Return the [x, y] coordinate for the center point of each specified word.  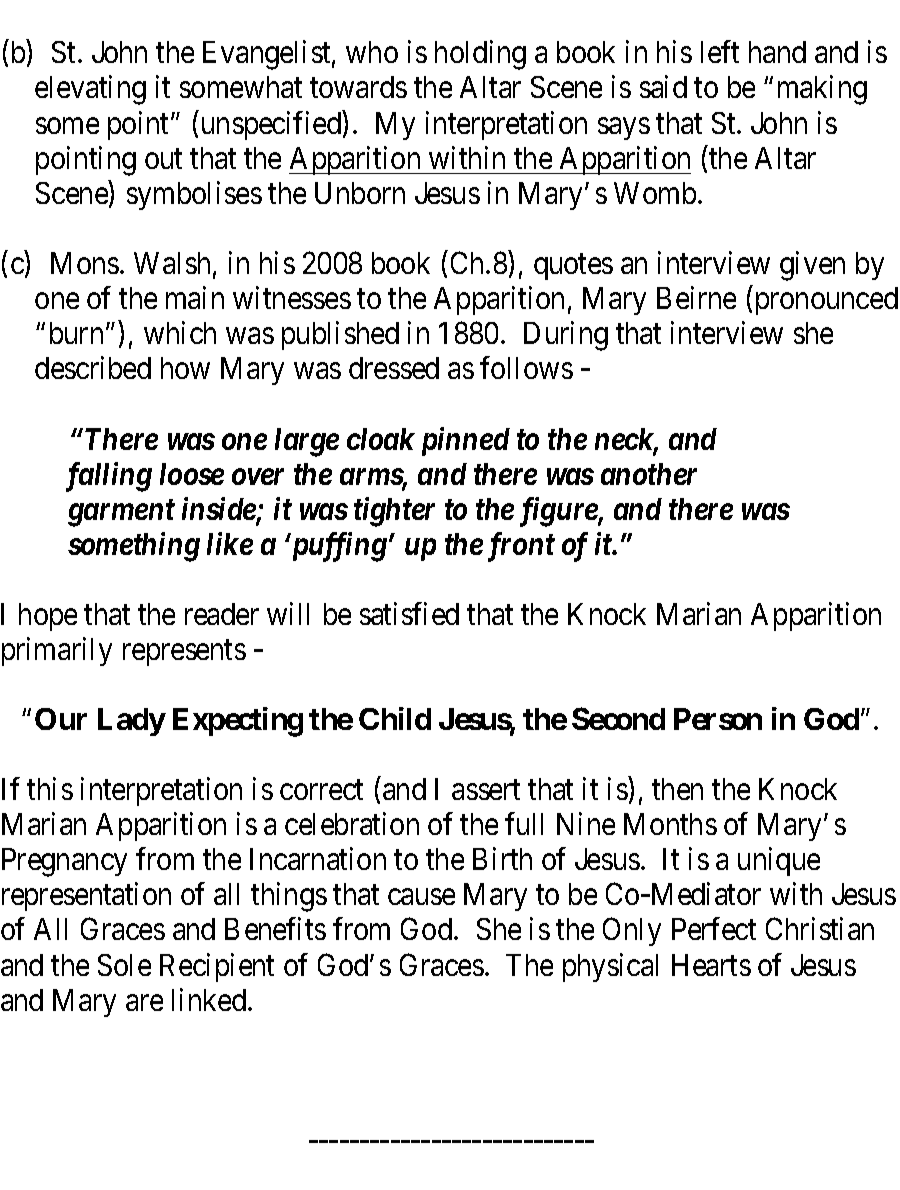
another [649, 474]
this [50, 788]
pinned [466, 441]
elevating [90, 90]
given [812, 266]
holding [480, 55]
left [720, 52]
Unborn [360, 193]
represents [184, 653]
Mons [85, 263]
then [677, 789]
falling [109, 477]
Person [718, 719]
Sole [124, 965]
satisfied [409, 613]
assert [486, 790]
